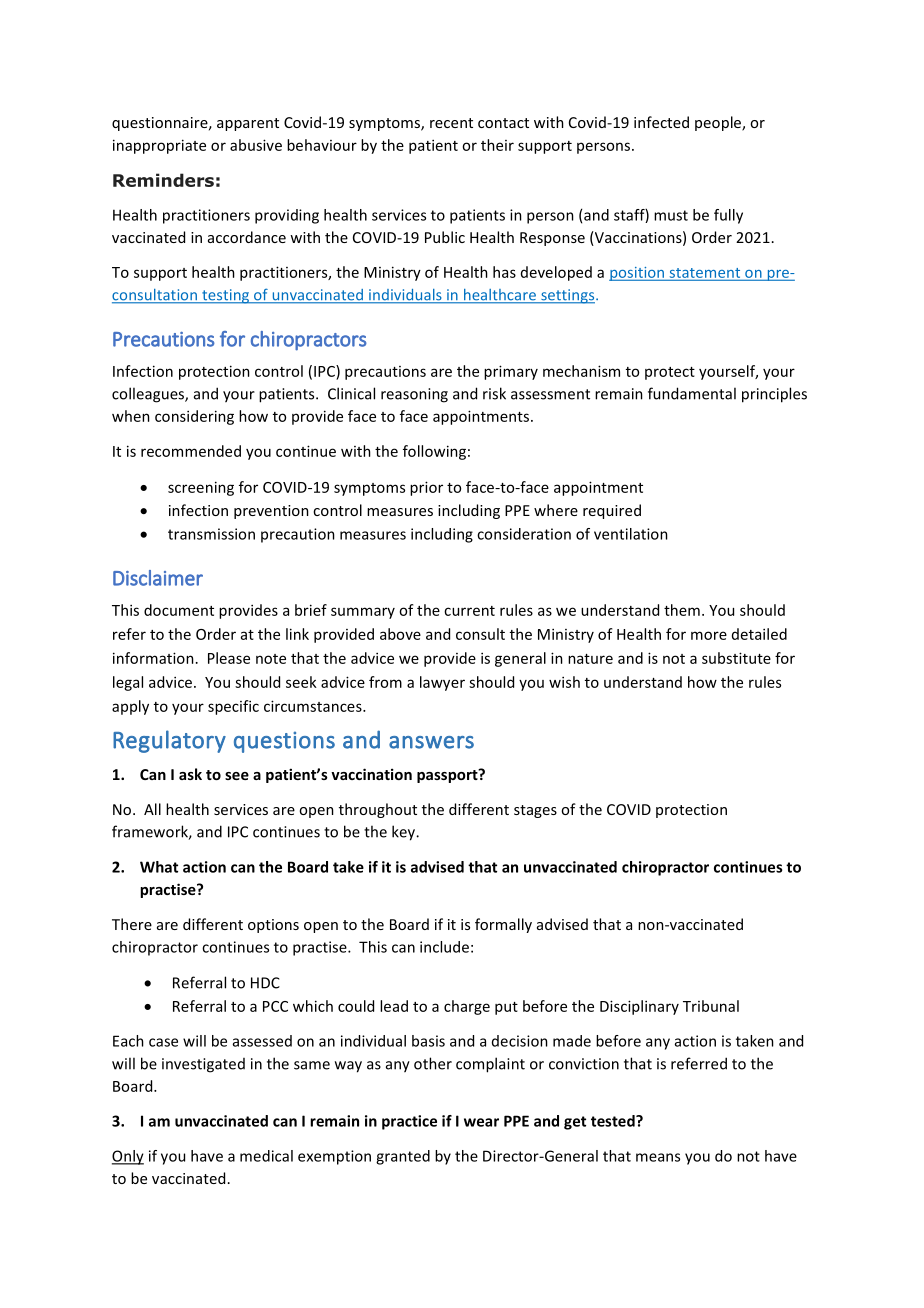  What do you see at coordinates (658, 1157) in the screenshot?
I see `means` at bounding box center [658, 1157].
